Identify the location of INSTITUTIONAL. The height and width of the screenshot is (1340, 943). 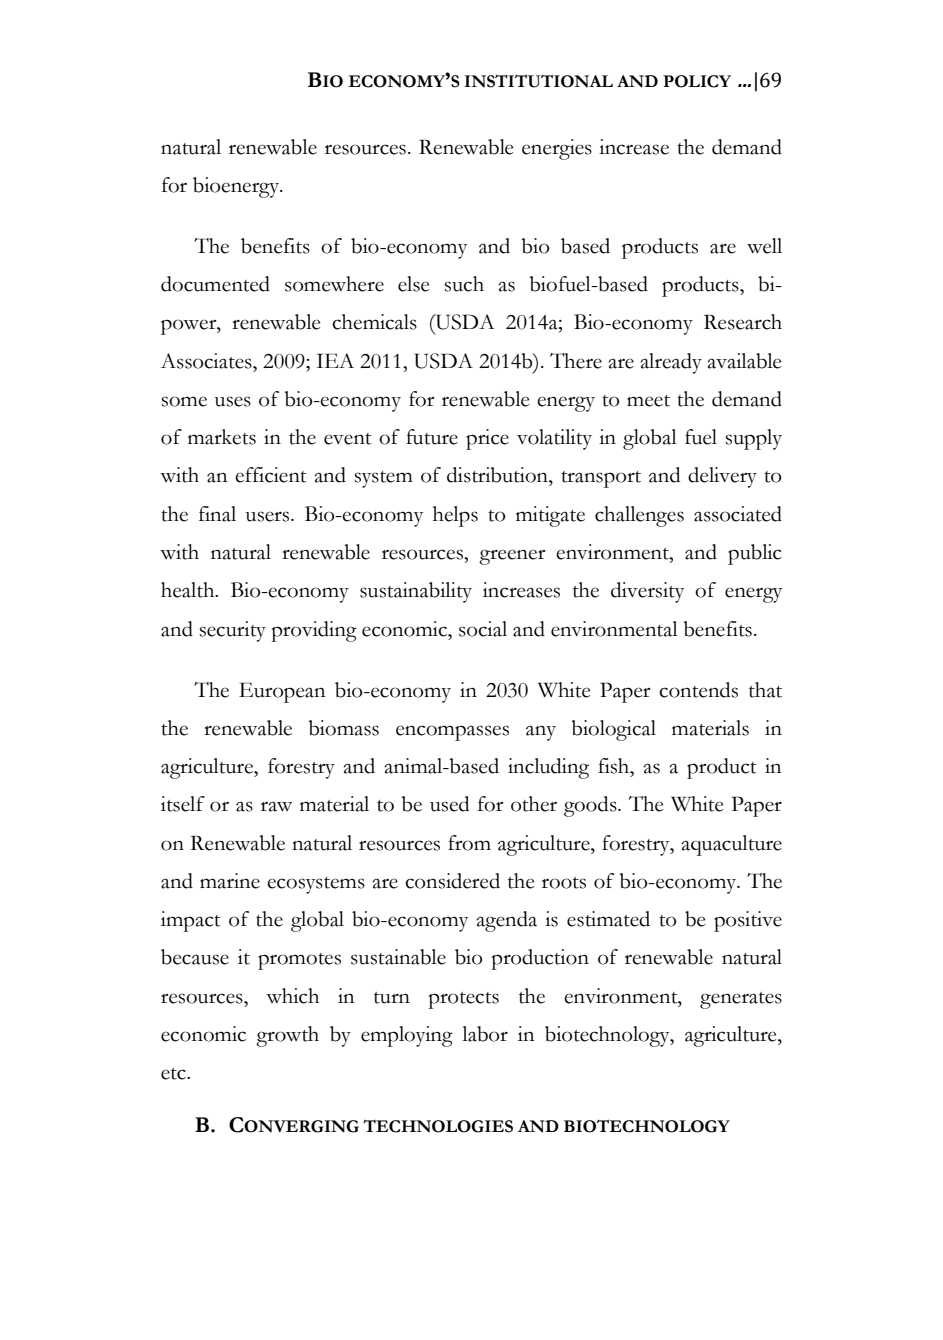
(539, 81).
